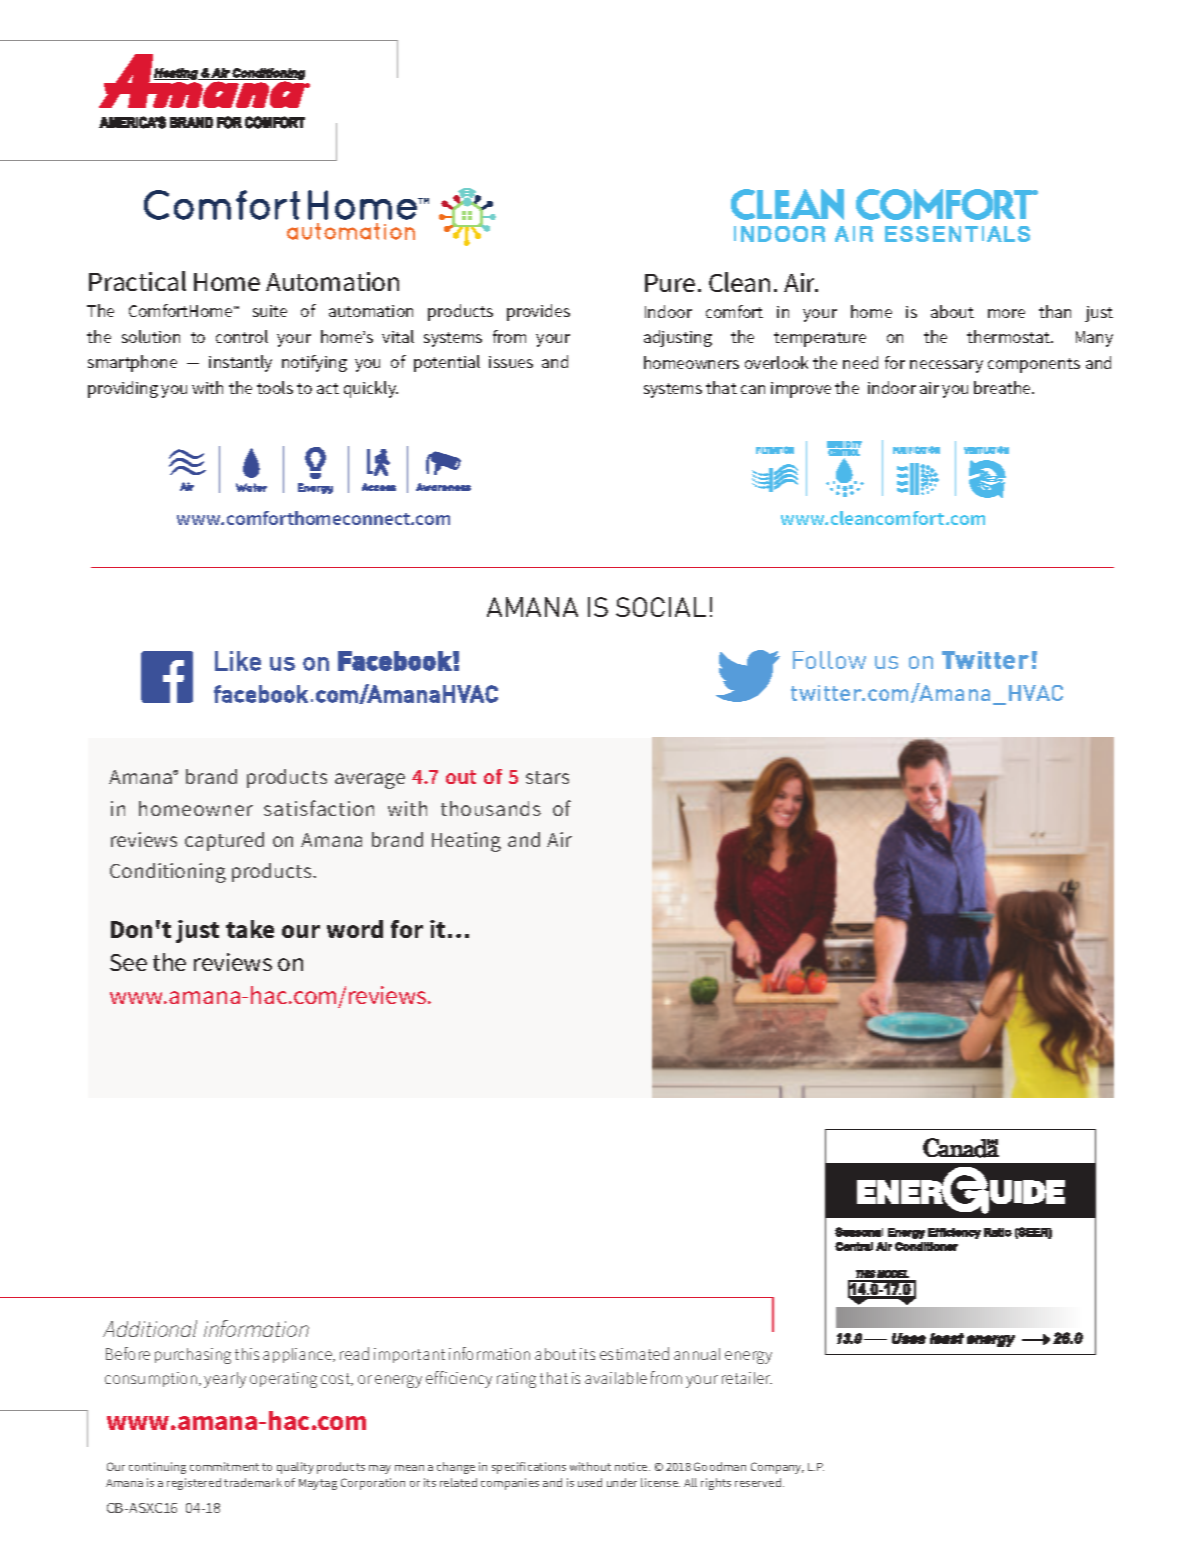 This image has height=1555, width=1202. Describe the element at coordinates (747, 1378) in the image. I see `retailer` at that location.
